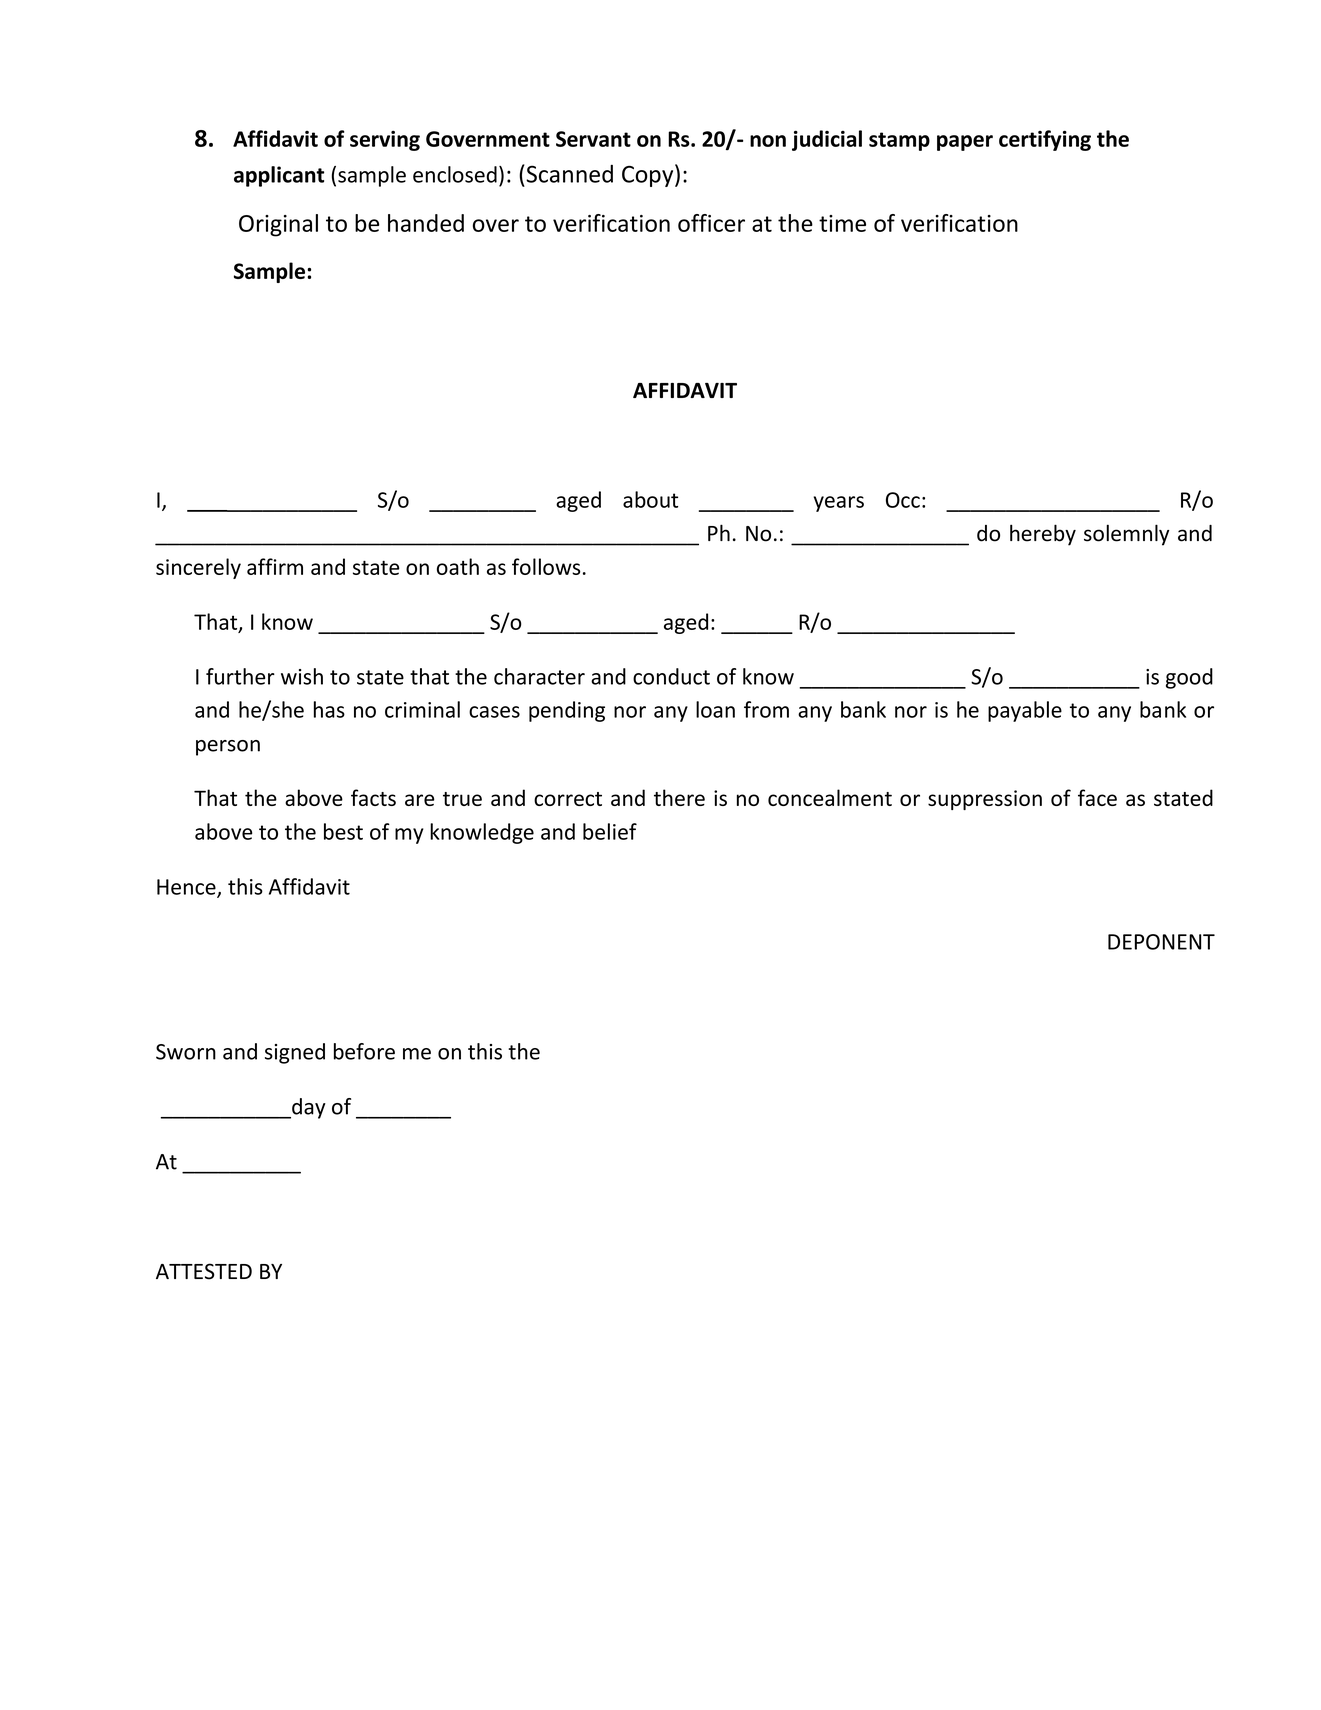 The width and height of the screenshot is (1321, 1710). I want to click on face, so click(1097, 797).
